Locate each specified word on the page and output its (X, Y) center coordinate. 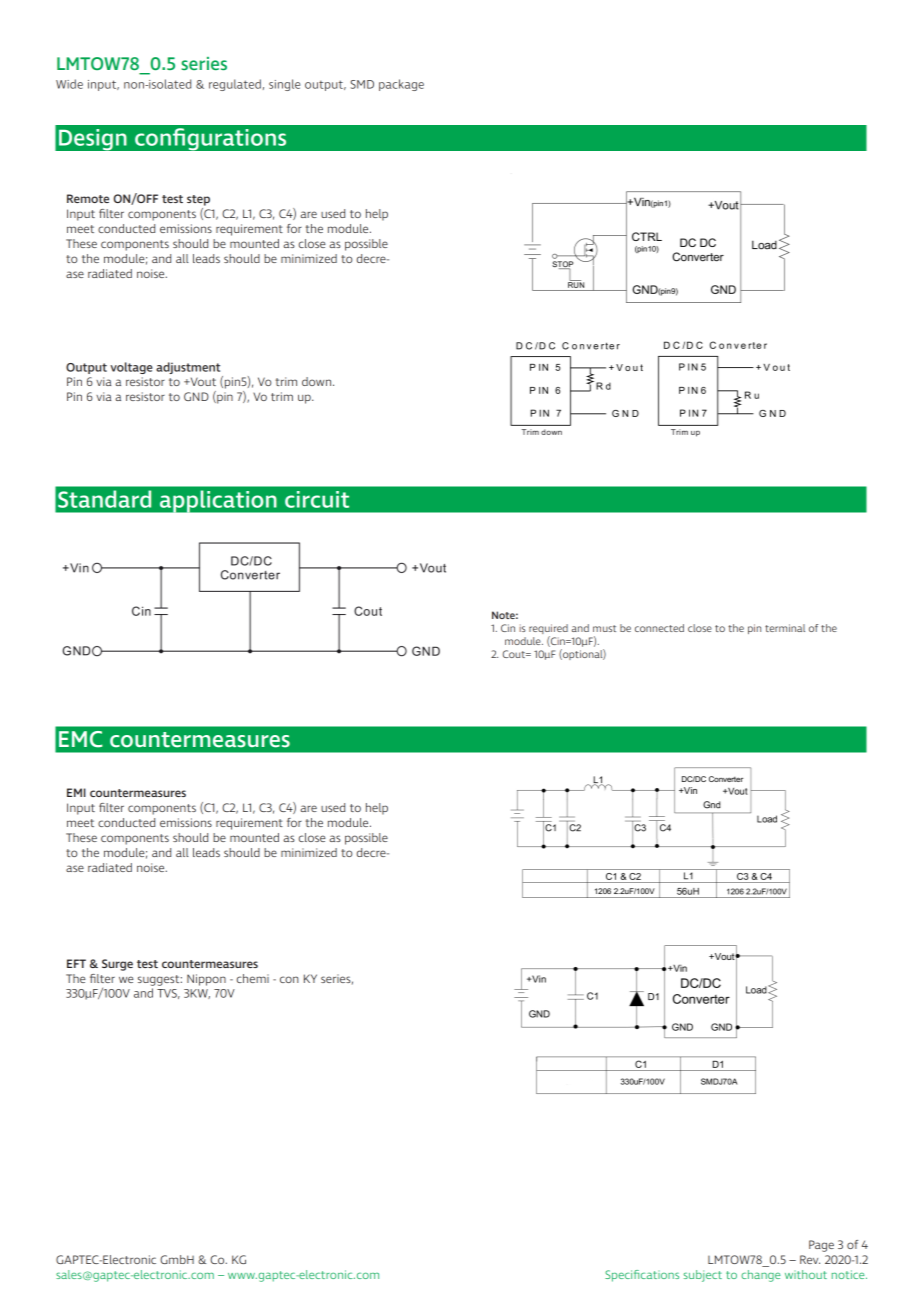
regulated (235, 85)
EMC (81, 739)
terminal (785, 628)
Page (821, 1246)
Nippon (206, 980)
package (401, 85)
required (548, 630)
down (318, 381)
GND (196, 396)
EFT (76, 963)
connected (659, 628)
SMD (362, 84)
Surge (117, 965)
